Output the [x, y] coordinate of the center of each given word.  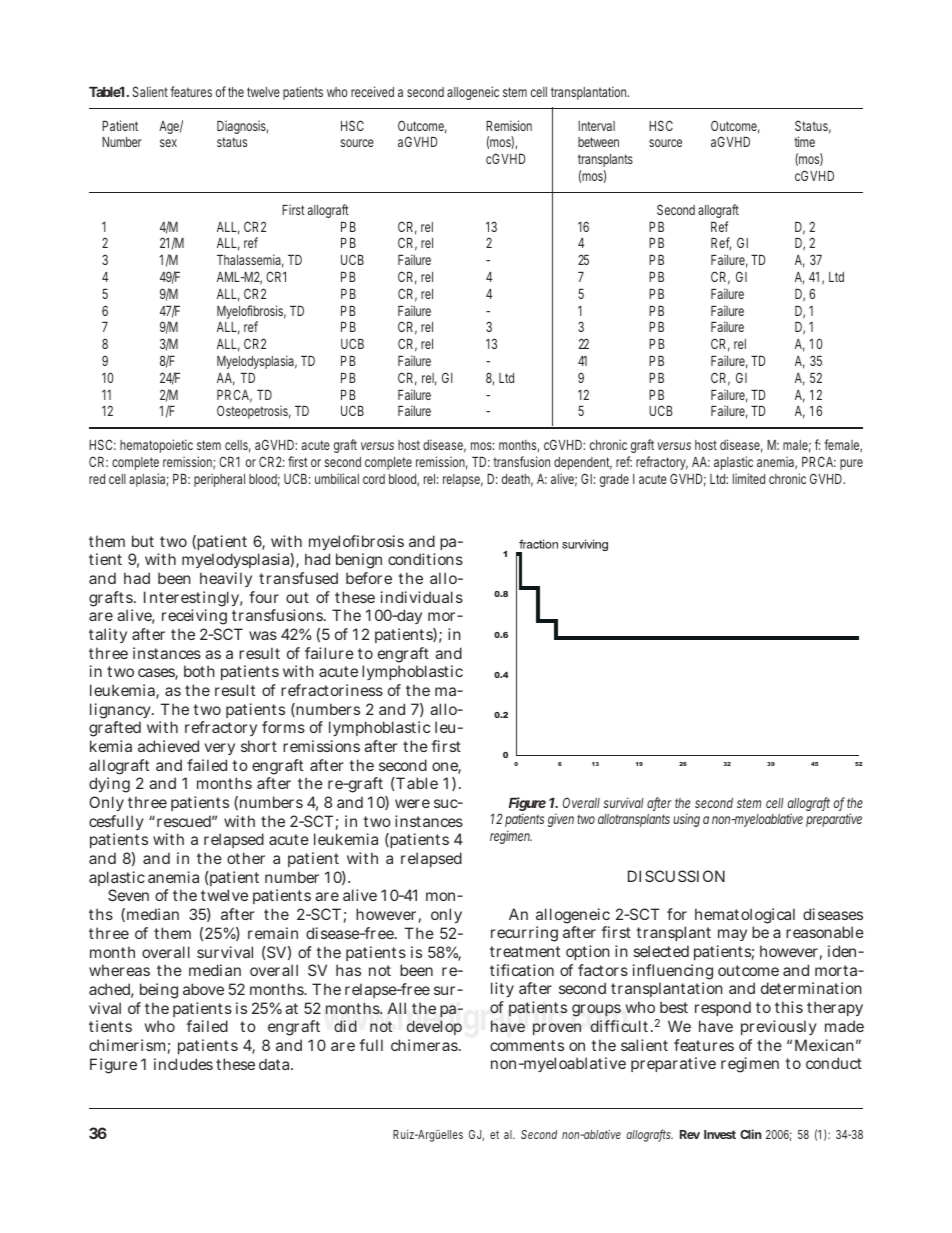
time [804, 141]
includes [183, 1064]
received [372, 91]
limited [749, 478]
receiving [194, 617]
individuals [422, 597]
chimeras [425, 1045]
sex [168, 143]
